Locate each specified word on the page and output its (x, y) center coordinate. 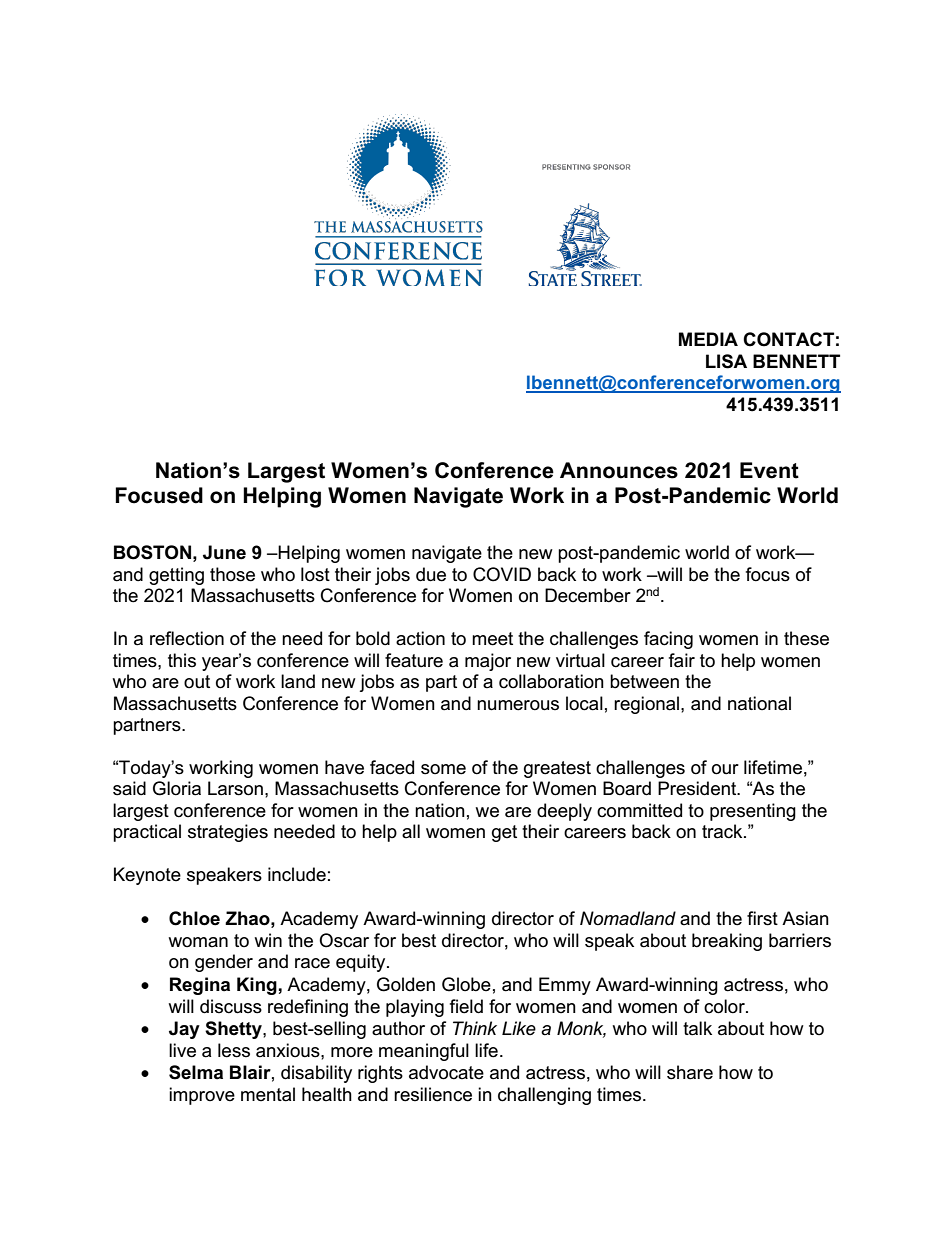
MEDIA (708, 339)
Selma (196, 1072)
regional (646, 705)
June (224, 552)
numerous (518, 705)
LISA (726, 361)
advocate (446, 1072)
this (182, 660)
